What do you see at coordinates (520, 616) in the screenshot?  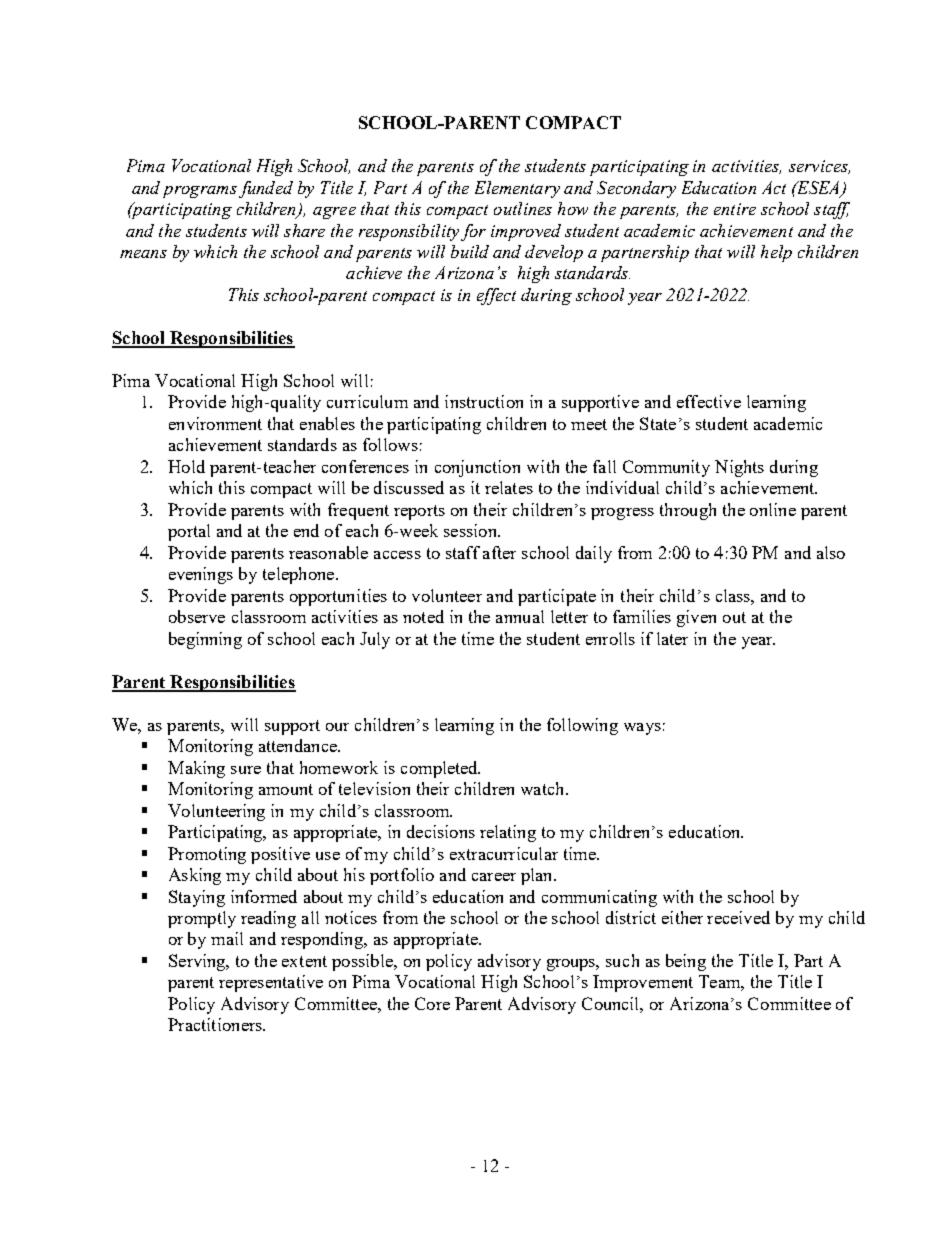 I see `annual` at bounding box center [520, 616].
